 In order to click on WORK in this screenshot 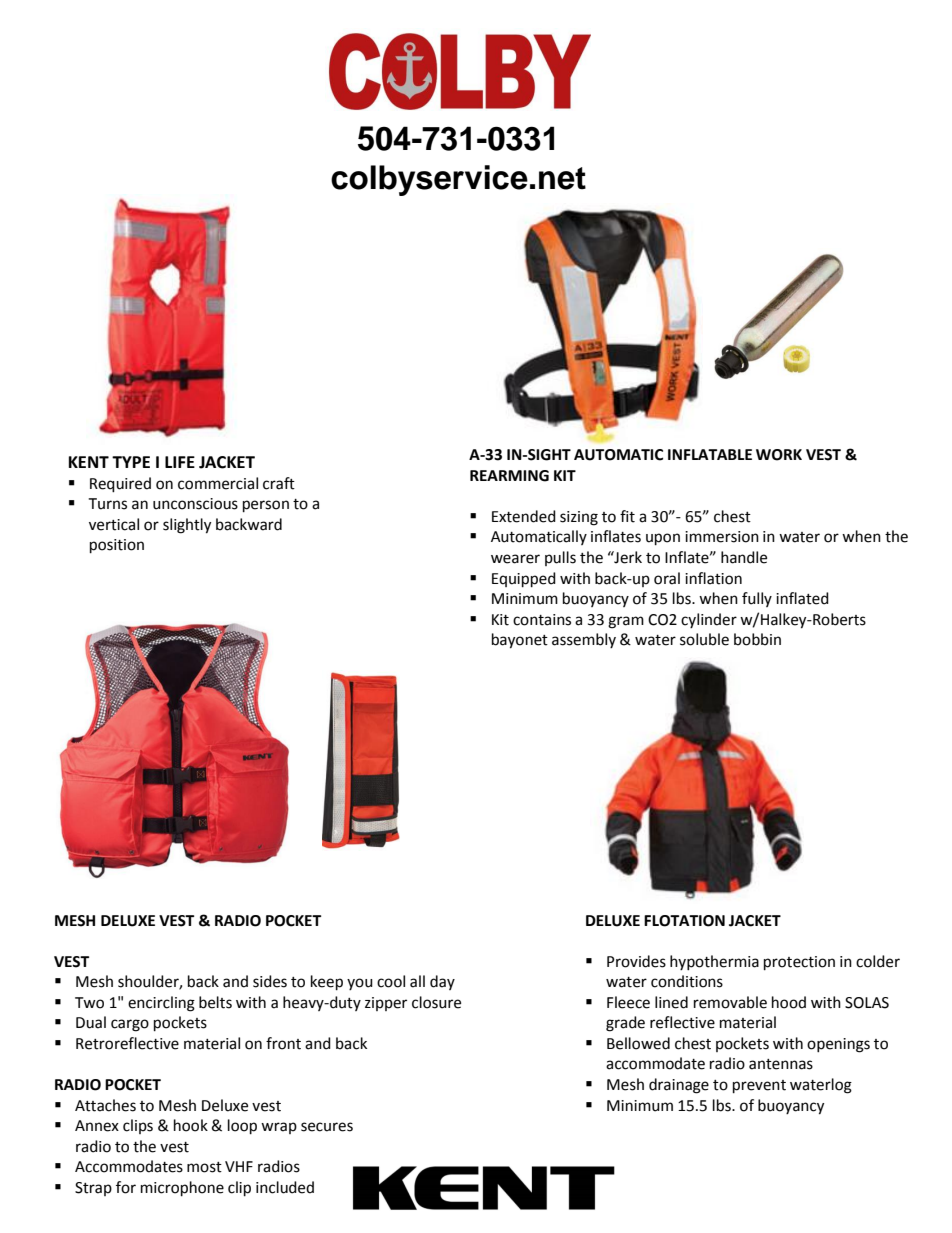, I will do `click(779, 455)`.
